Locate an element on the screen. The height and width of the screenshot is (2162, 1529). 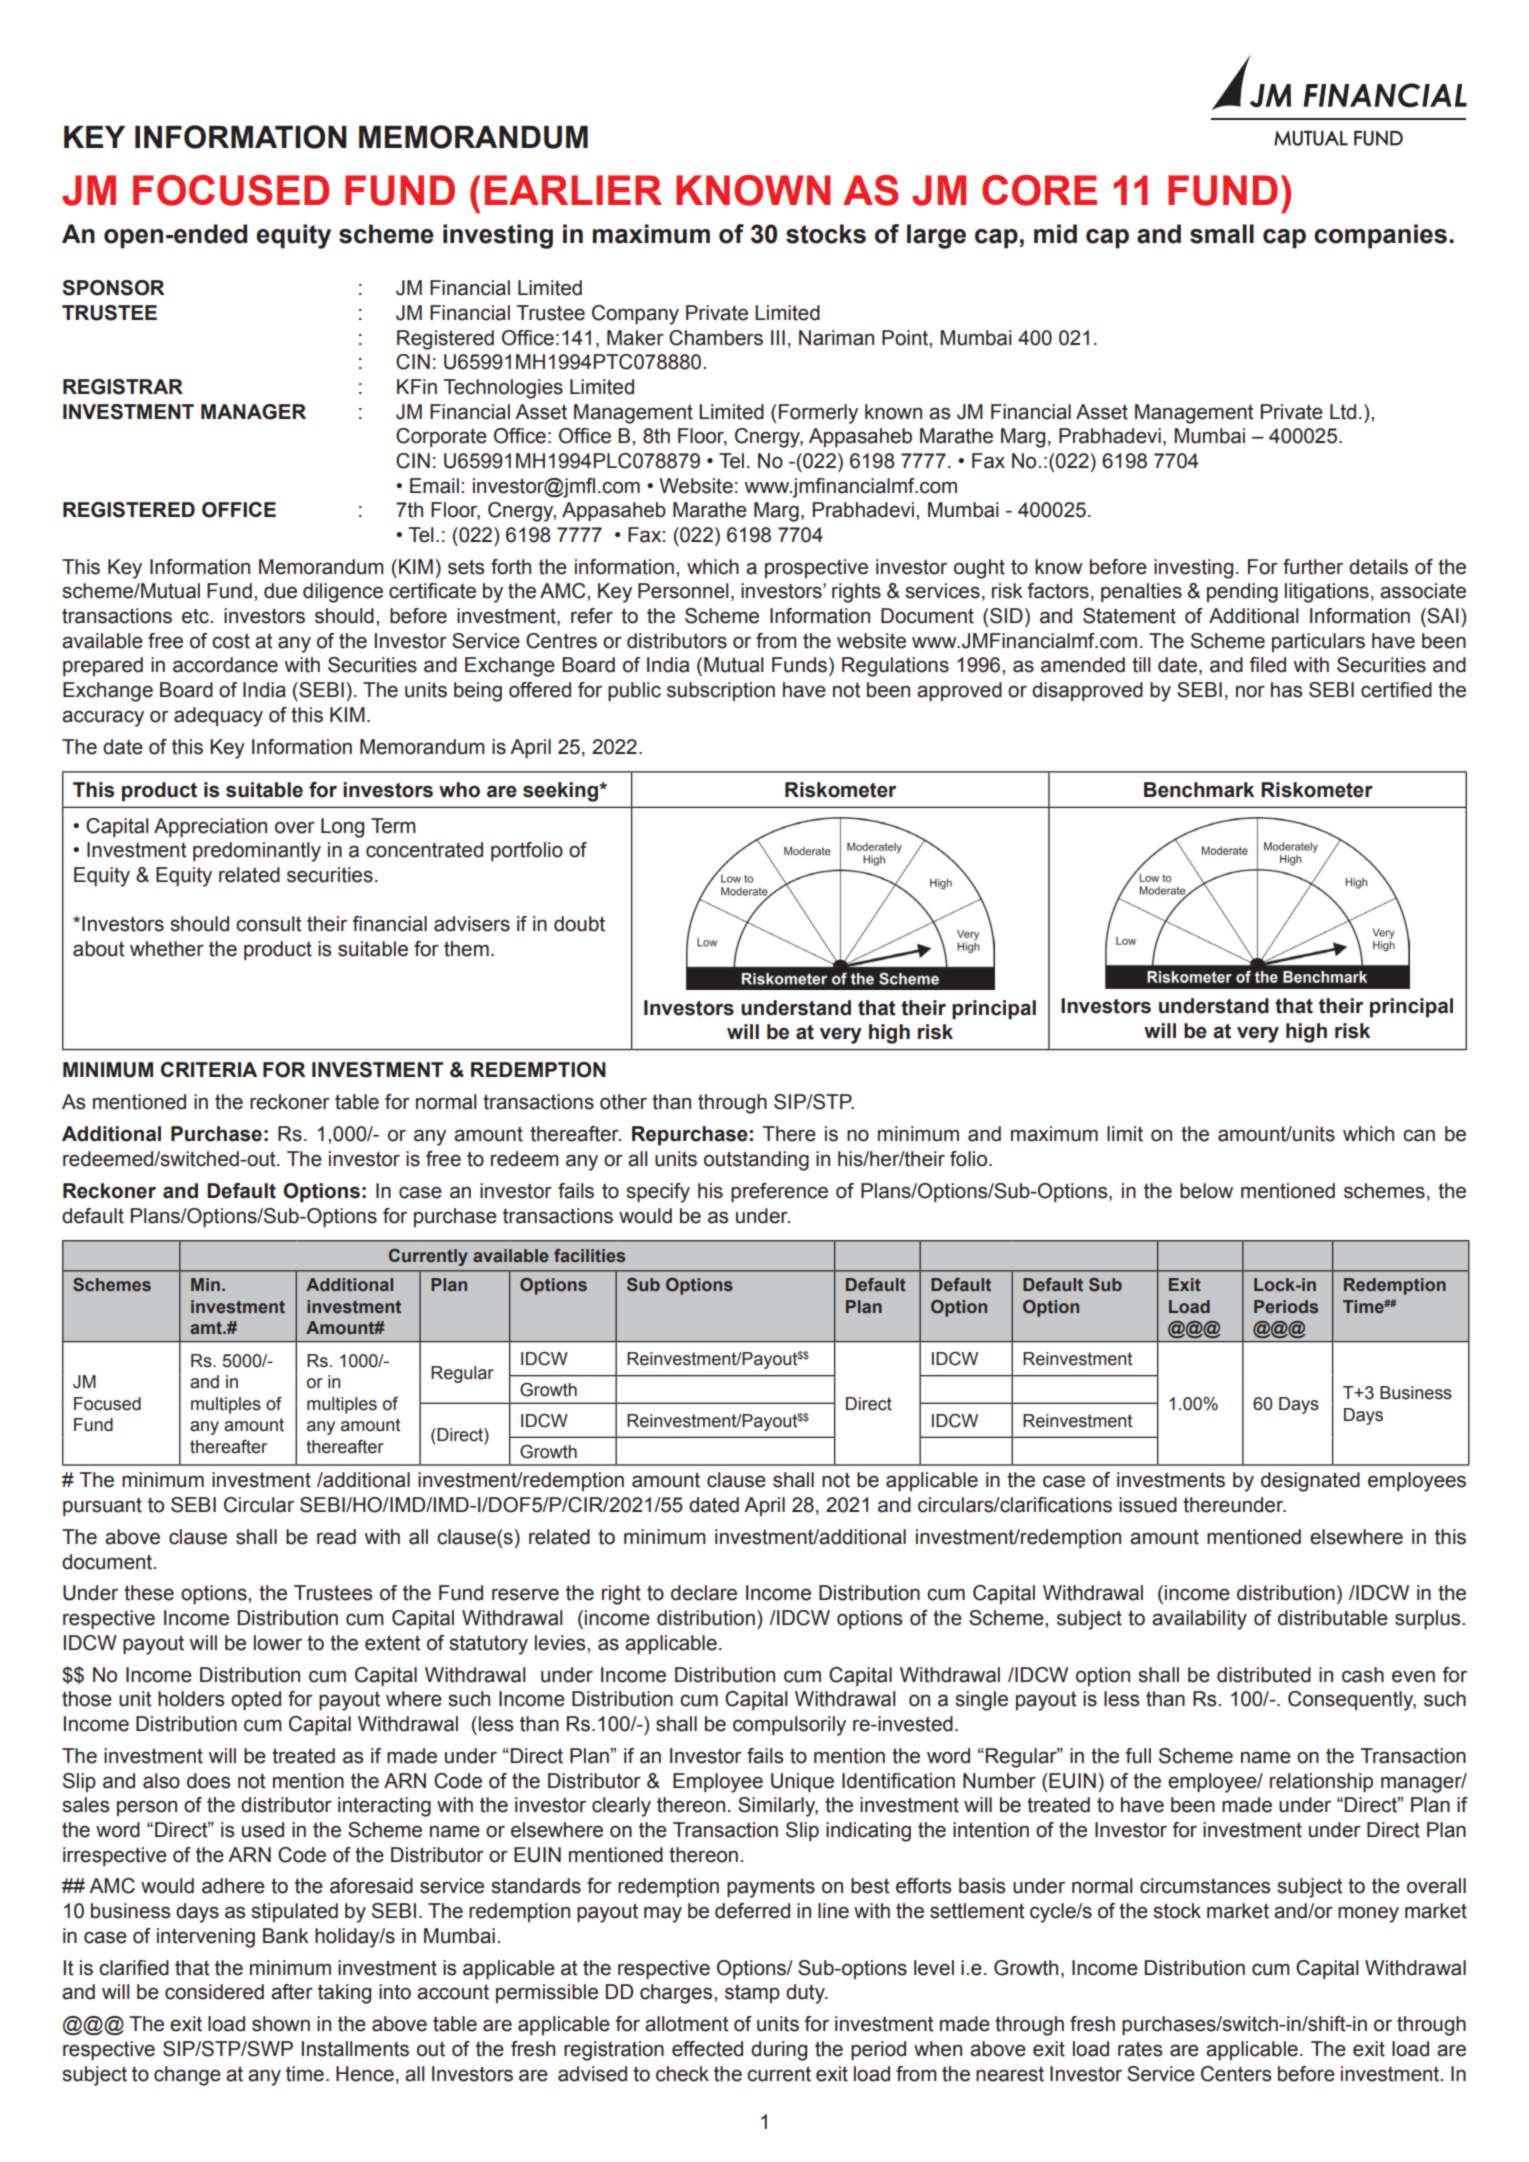
shown is located at coordinates (281, 2024).
